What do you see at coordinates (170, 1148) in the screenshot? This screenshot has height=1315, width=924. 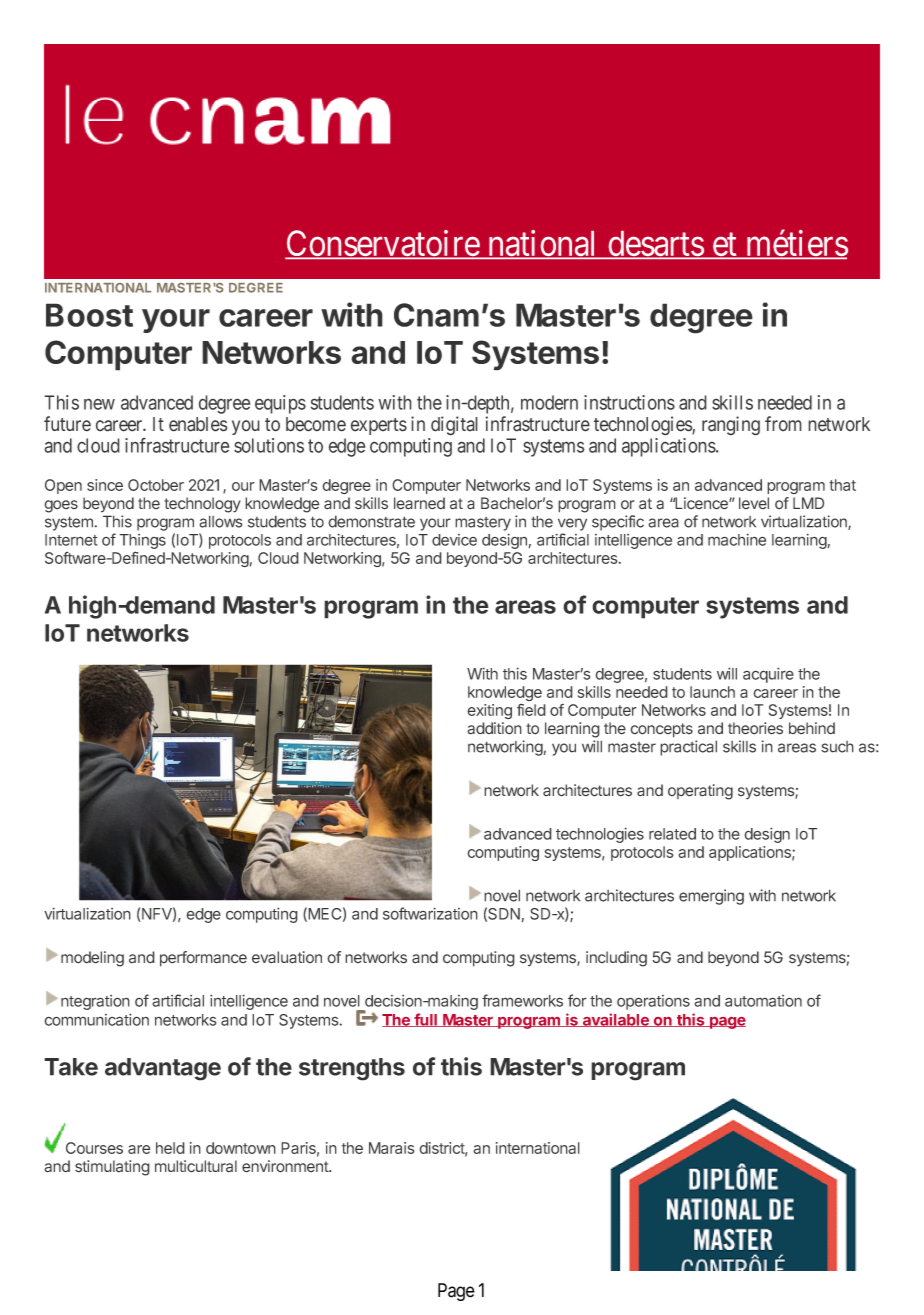 I see `held` at bounding box center [170, 1148].
